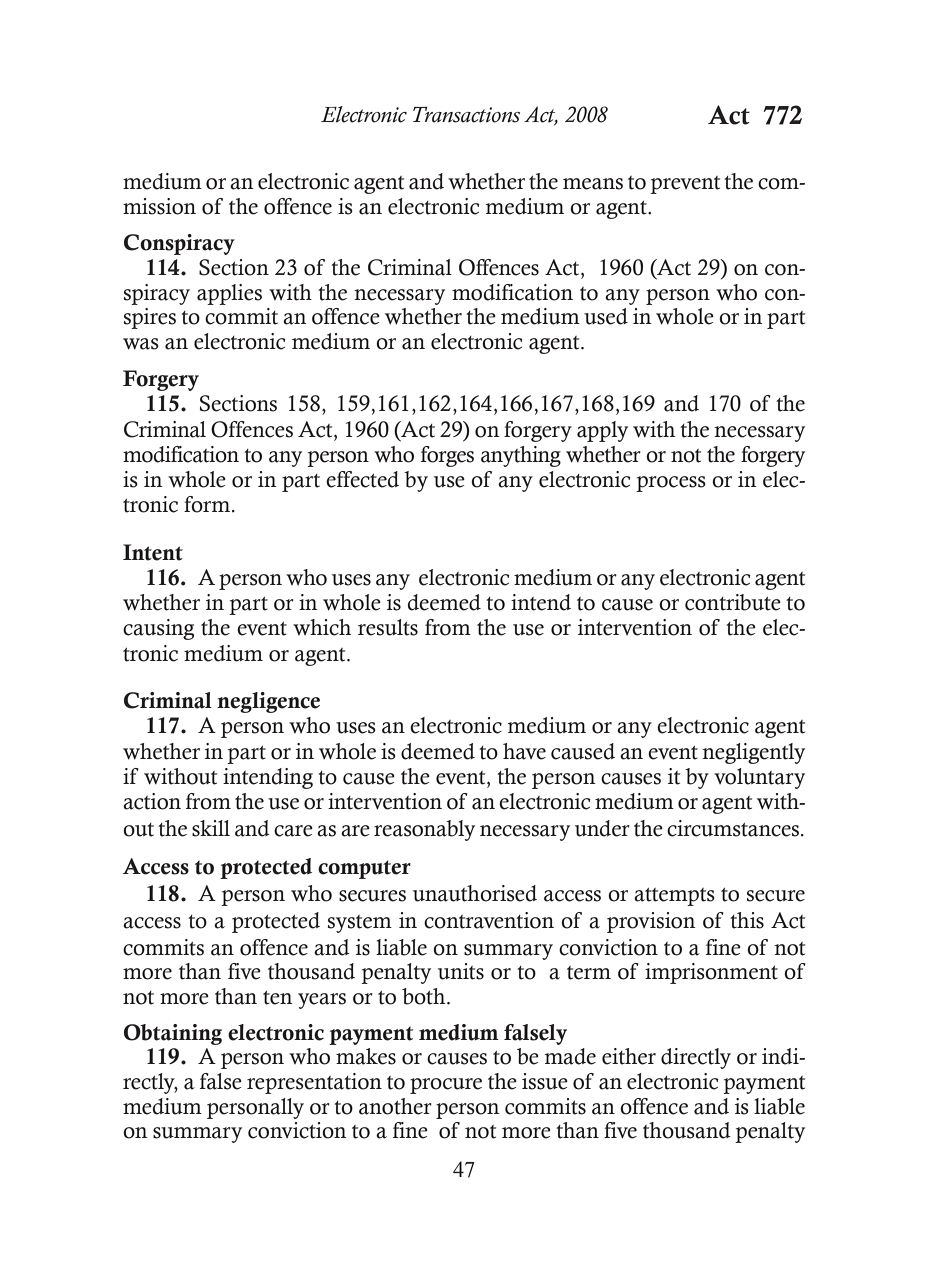 The image size is (951, 1288). What do you see at coordinates (211, 828) in the screenshot?
I see `skill` at bounding box center [211, 828].
